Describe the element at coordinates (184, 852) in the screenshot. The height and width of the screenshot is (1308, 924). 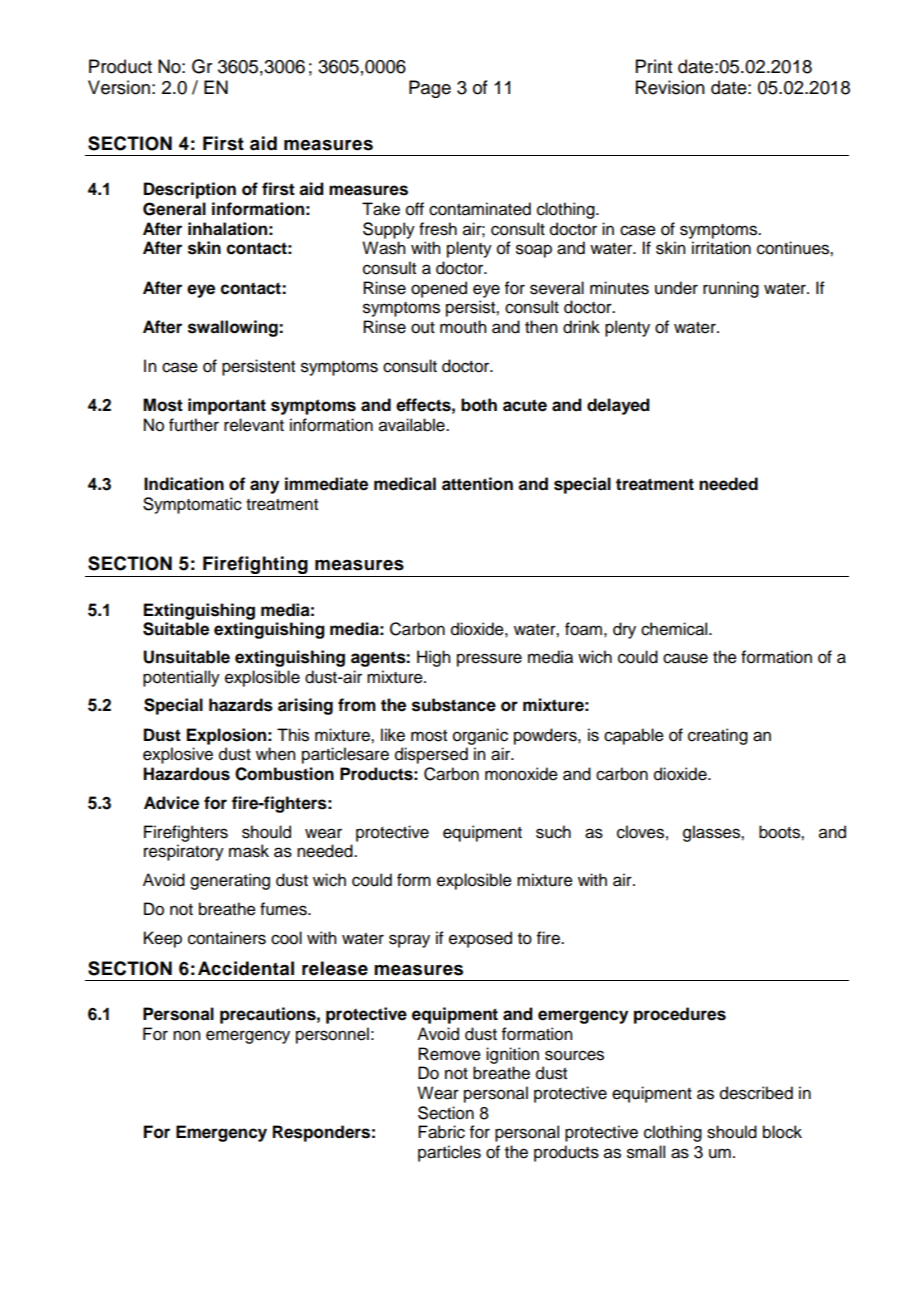
I see `respiratory` at that location.
